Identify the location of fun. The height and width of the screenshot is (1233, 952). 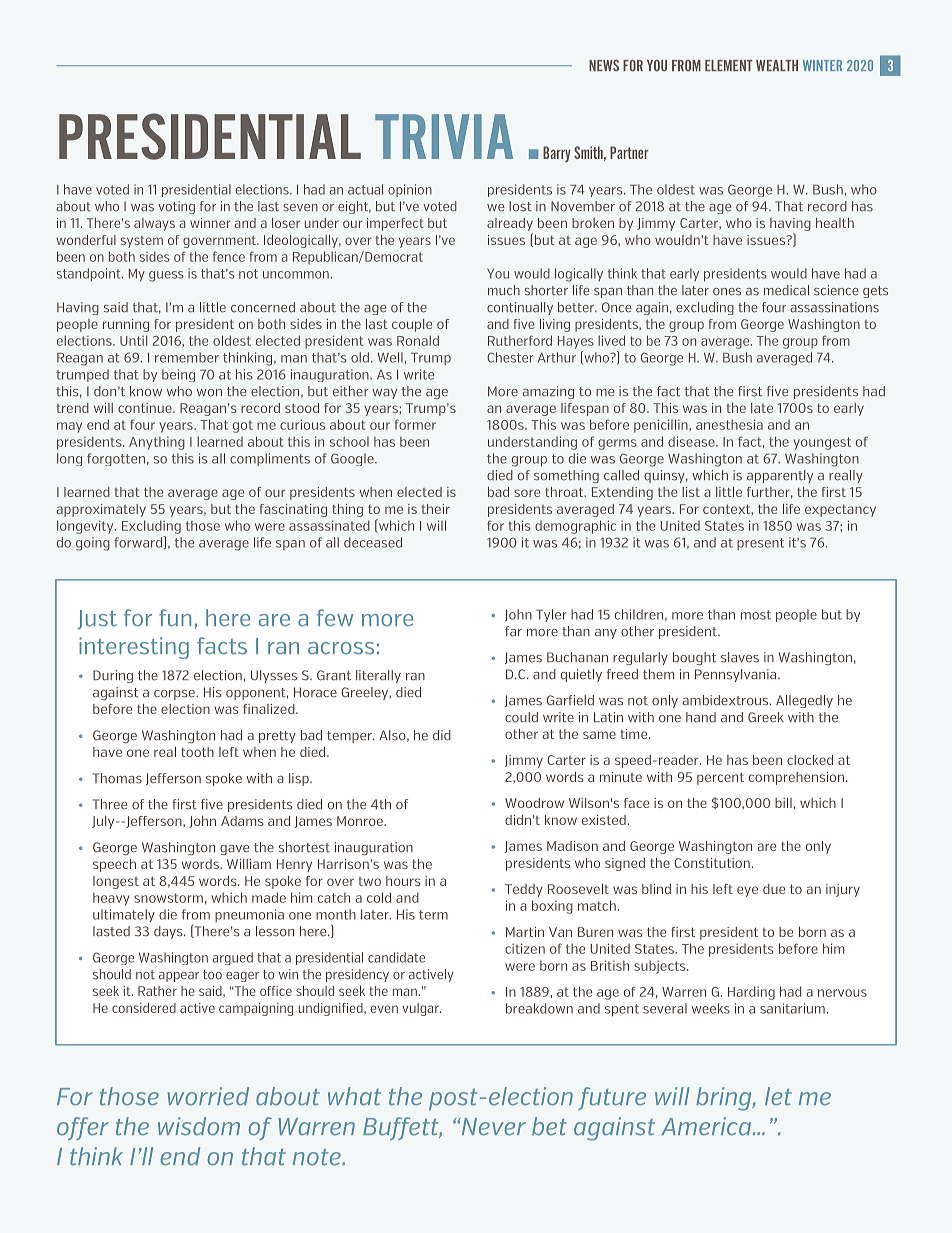
(175, 618).
